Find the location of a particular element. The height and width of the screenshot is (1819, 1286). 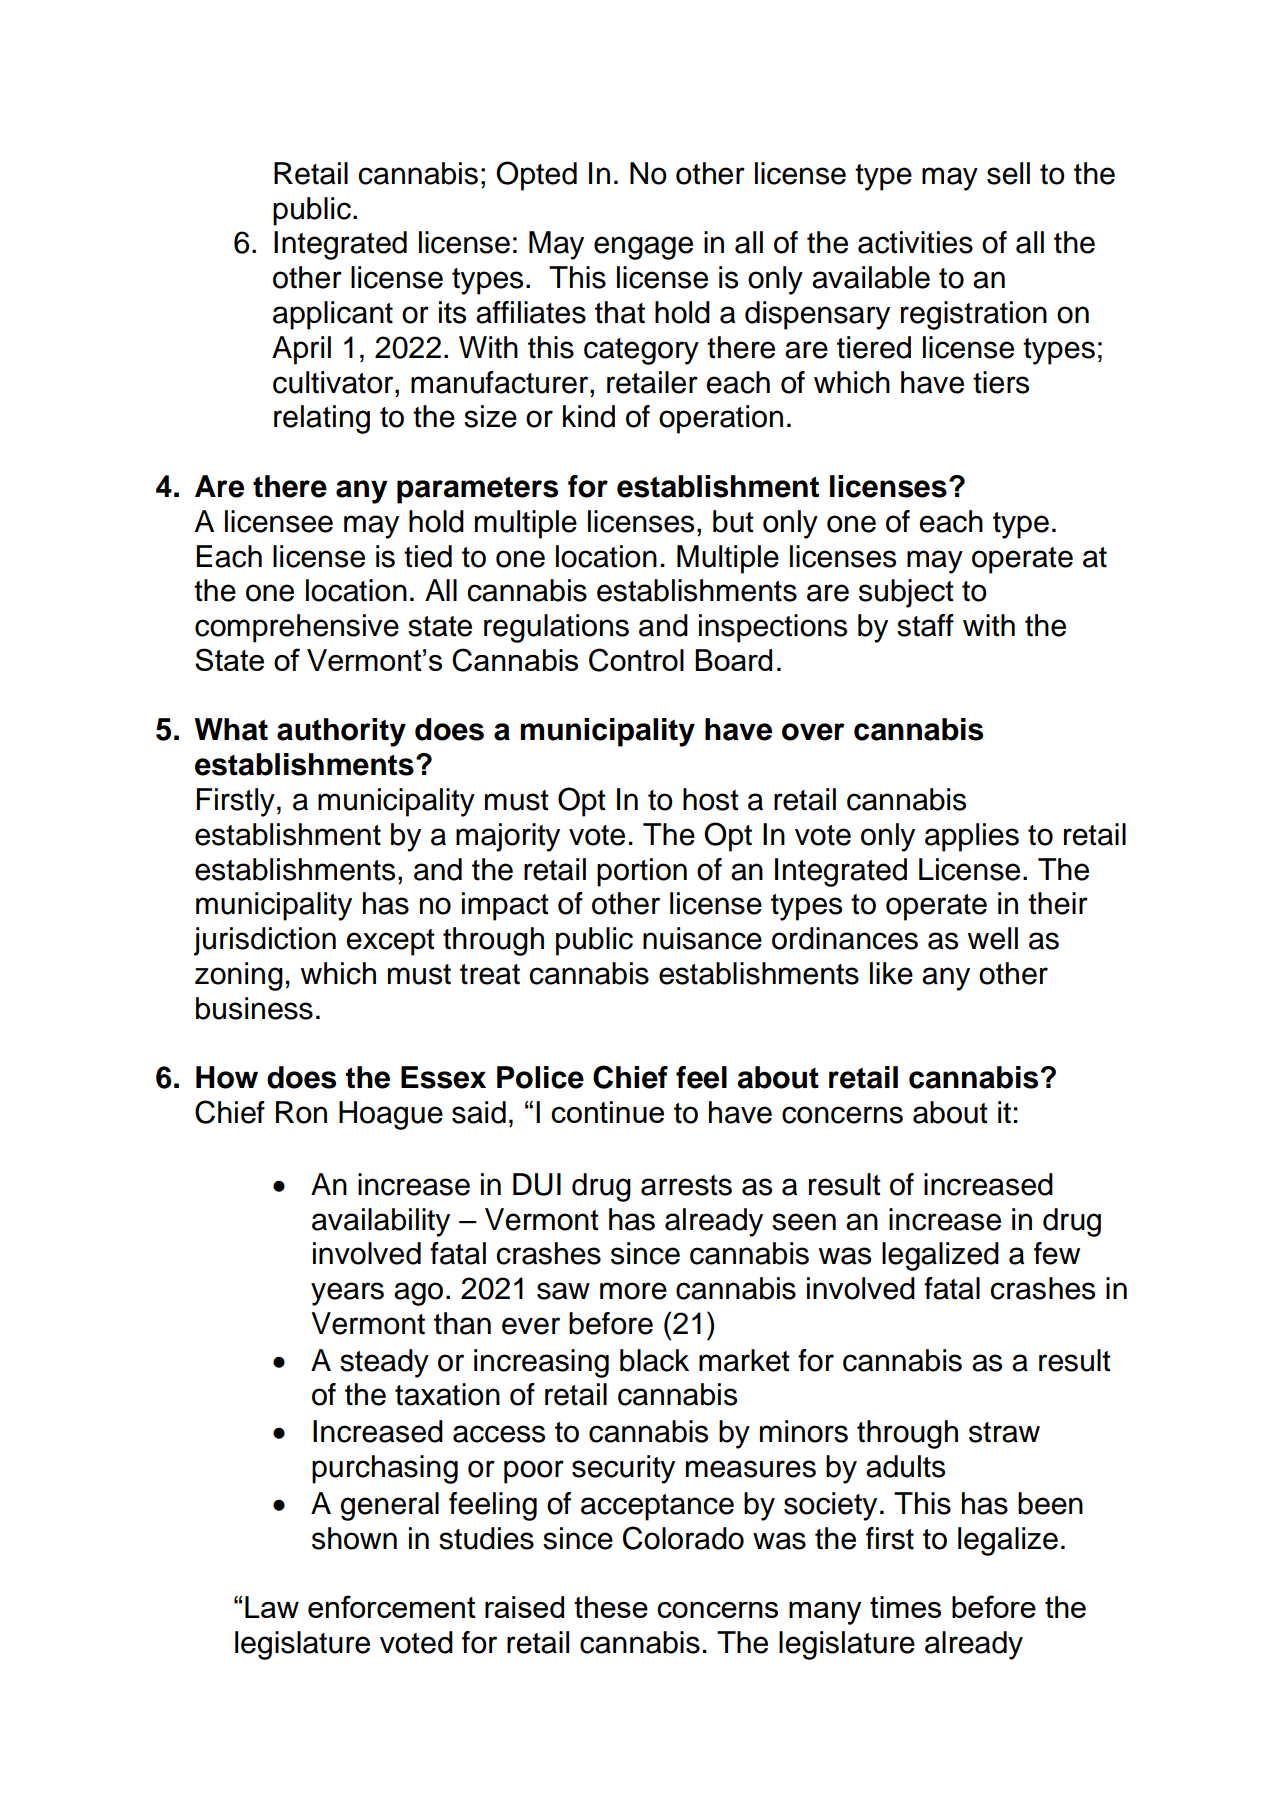

continue is located at coordinates (607, 1112).
